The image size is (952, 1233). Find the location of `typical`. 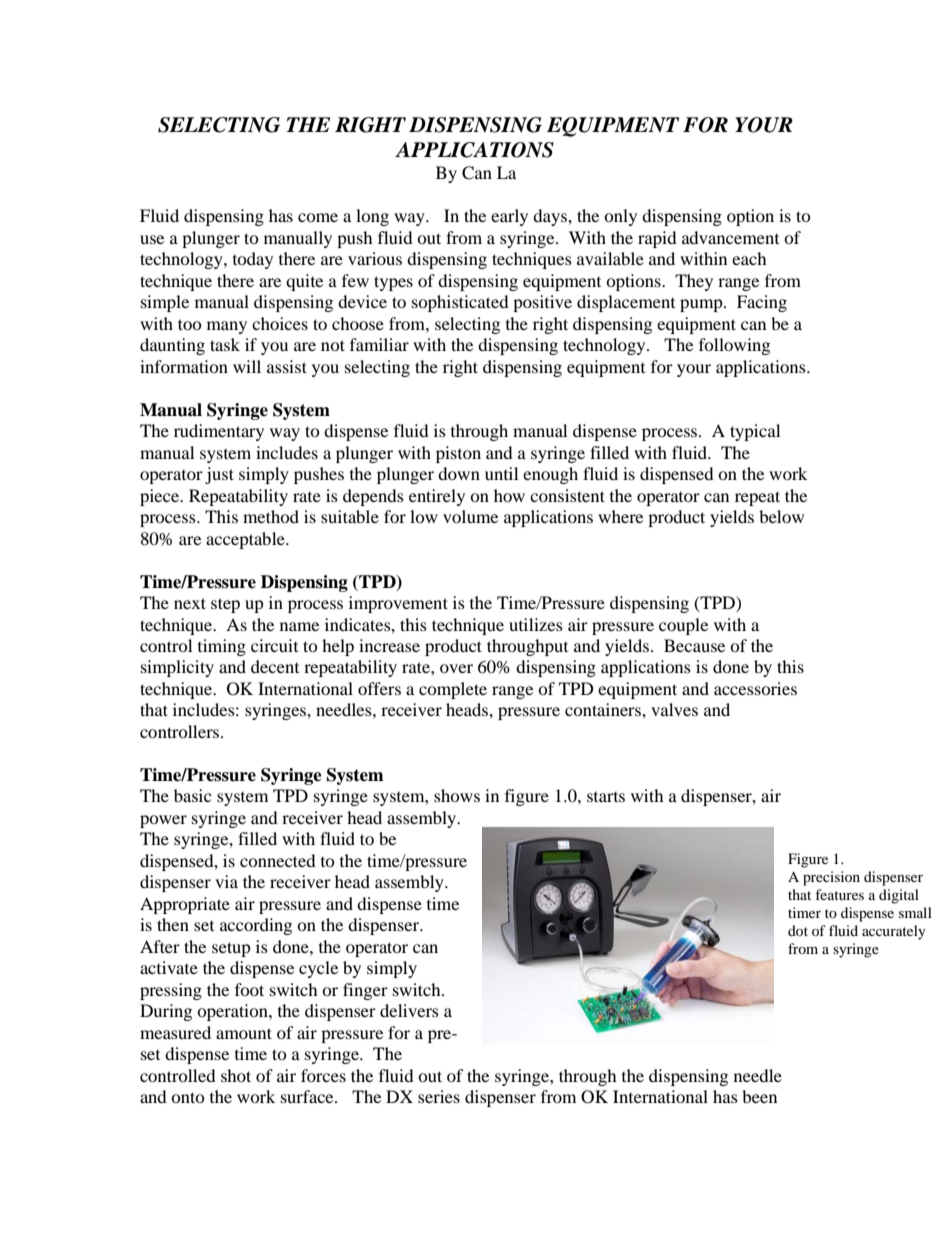

typical is located at coordinates (755, 432).
